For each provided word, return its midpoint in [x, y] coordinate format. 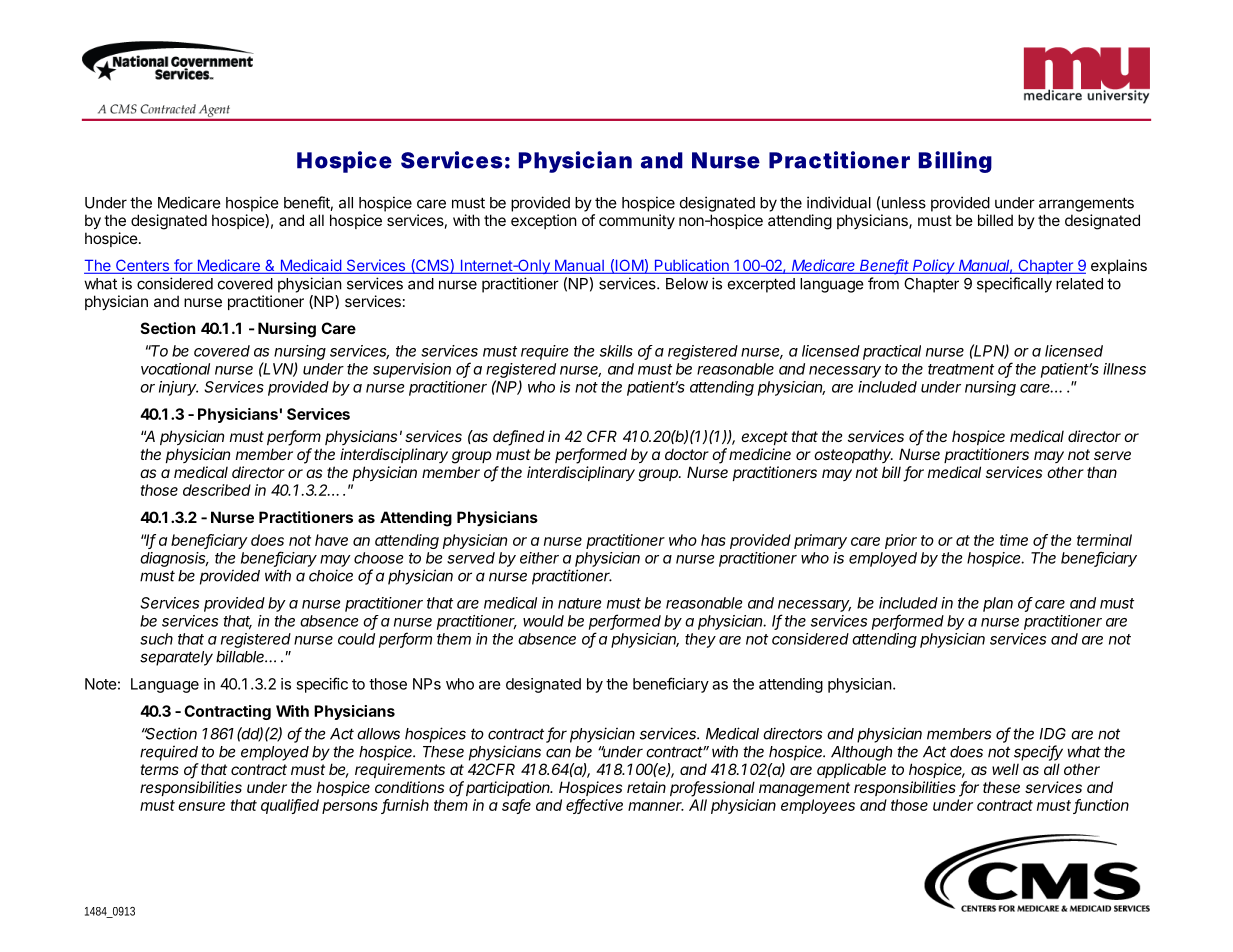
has [713, 540]
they [700, 640]
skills [616, 351]
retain [646, 787]
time [1014, 540]
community [637, 221]
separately [176, 658]
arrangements [1086, 204]
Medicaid [310, 266]
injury [178, 388]
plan [998, 604]
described [217, 490]
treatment [961, 369]
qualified [290, 806]
